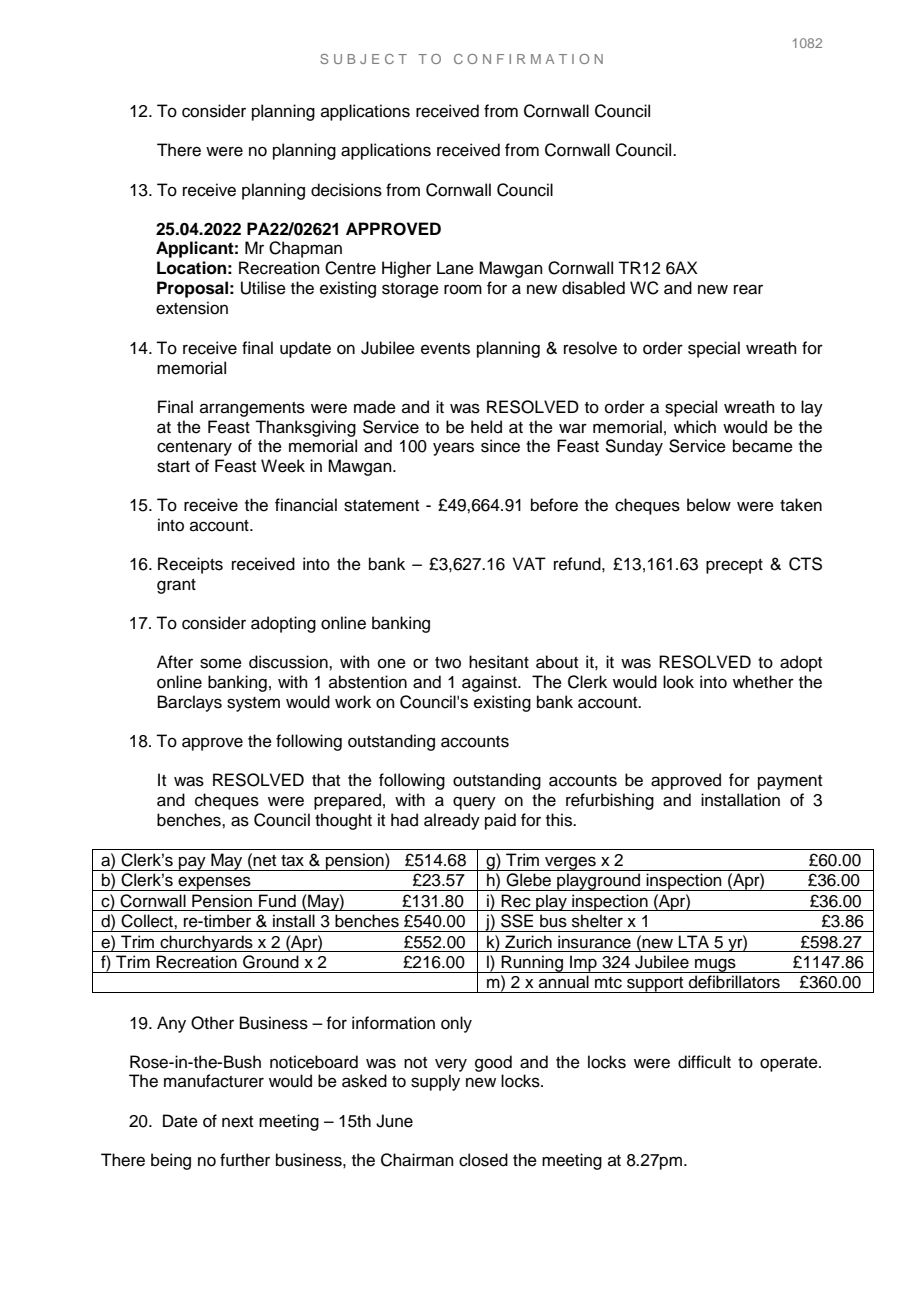 The image size is (924, 1308). What do you see at coordinates (483, 1160) in the screenshot?
I see `closed` at bounding box center [483, 1160].
